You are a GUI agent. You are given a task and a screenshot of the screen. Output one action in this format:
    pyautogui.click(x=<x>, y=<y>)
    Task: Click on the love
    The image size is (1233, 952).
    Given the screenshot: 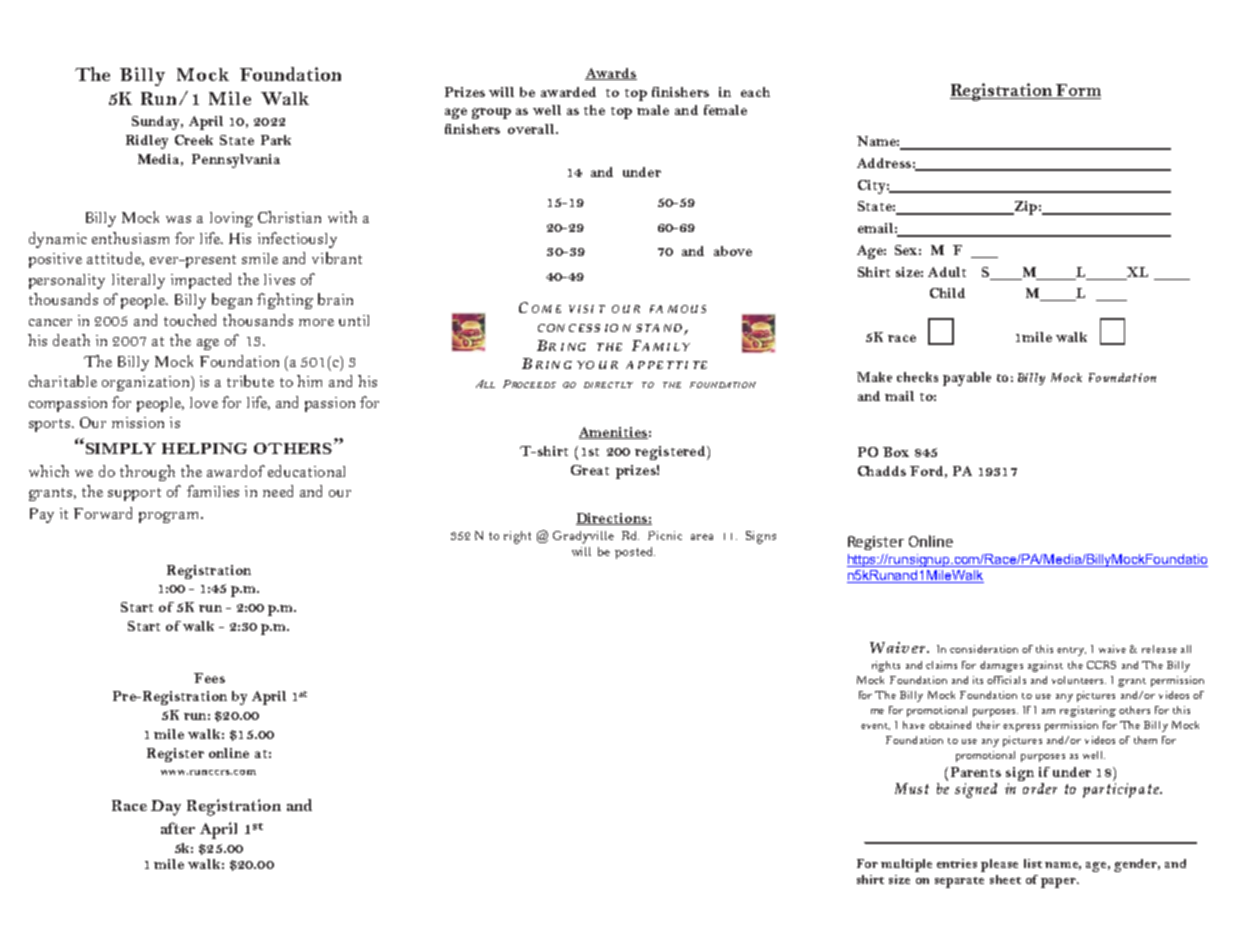 What is the action you would take?
    pyautogui.click(x=204, y=402)
